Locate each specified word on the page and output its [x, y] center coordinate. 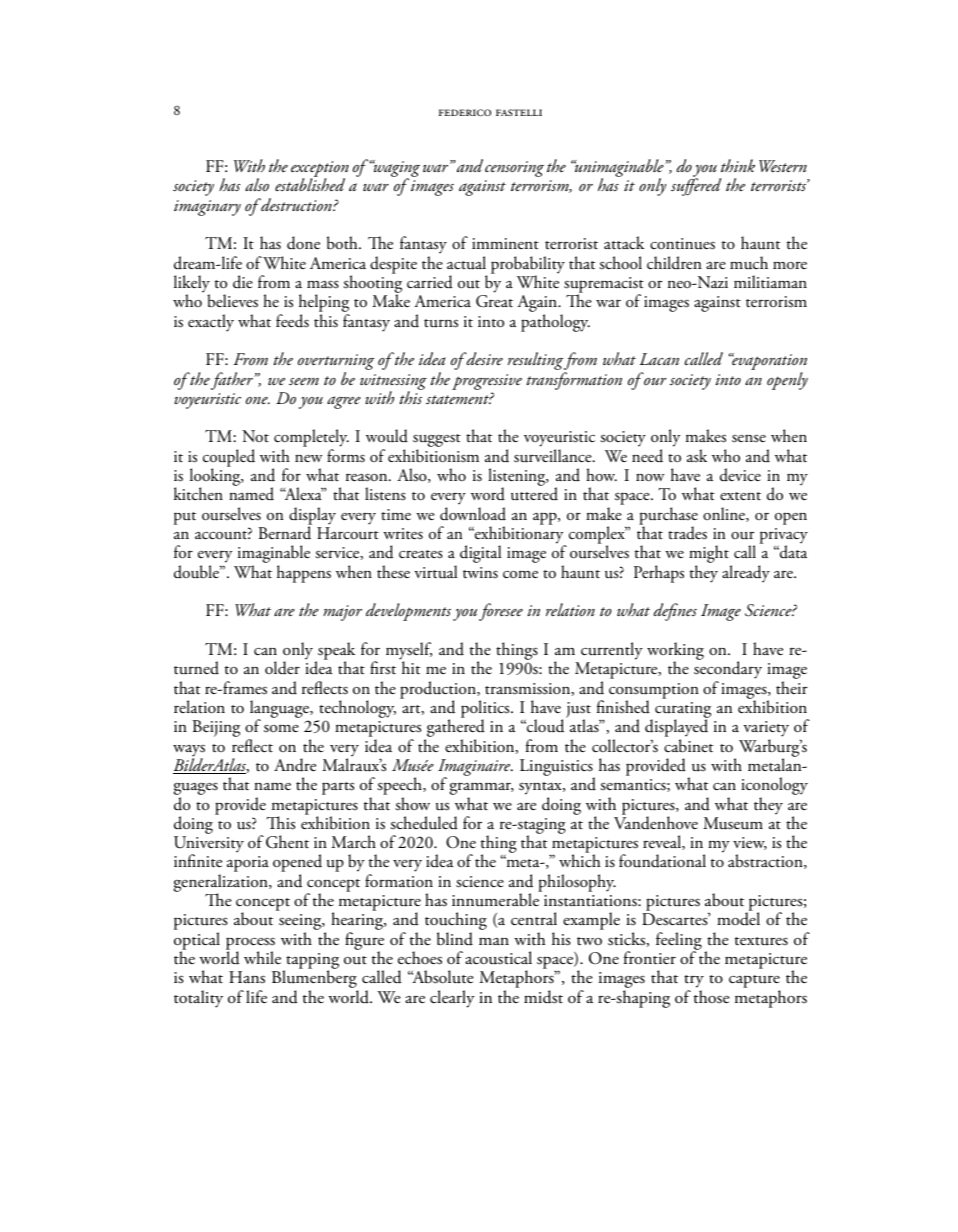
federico [465, 112]
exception [320, 170]
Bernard [285, 532]
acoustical [498, 958]
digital [480, 554]
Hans [247, 977]
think [738, 165]
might [709, 555]
